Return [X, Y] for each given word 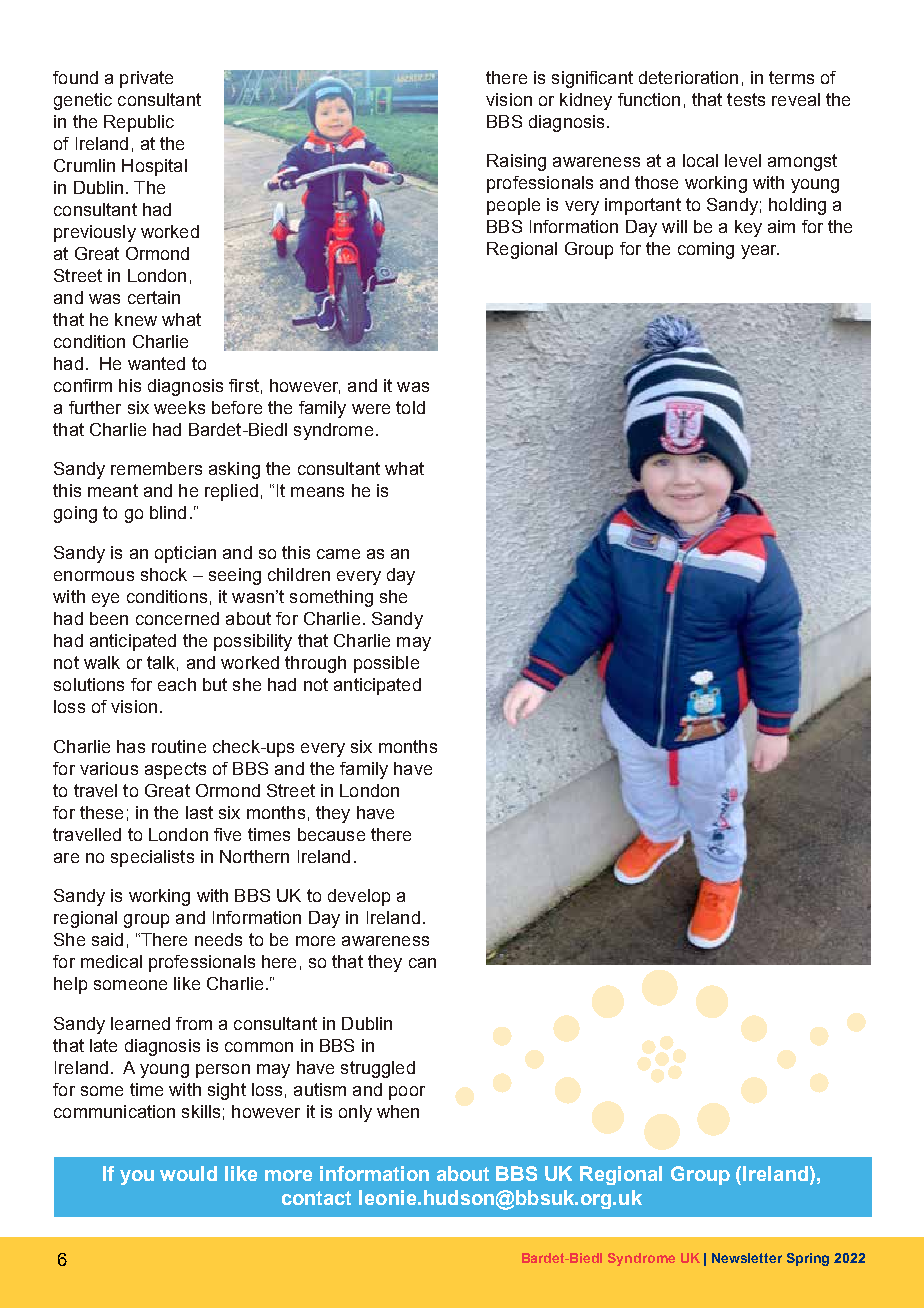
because [331, 834]
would [188, 1173]
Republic [139, 123]
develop [359, 897]
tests [746, 99]
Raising [516, 162]
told [410, 407]
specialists [152, 858]
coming [706, 250]
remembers [156, 468]
